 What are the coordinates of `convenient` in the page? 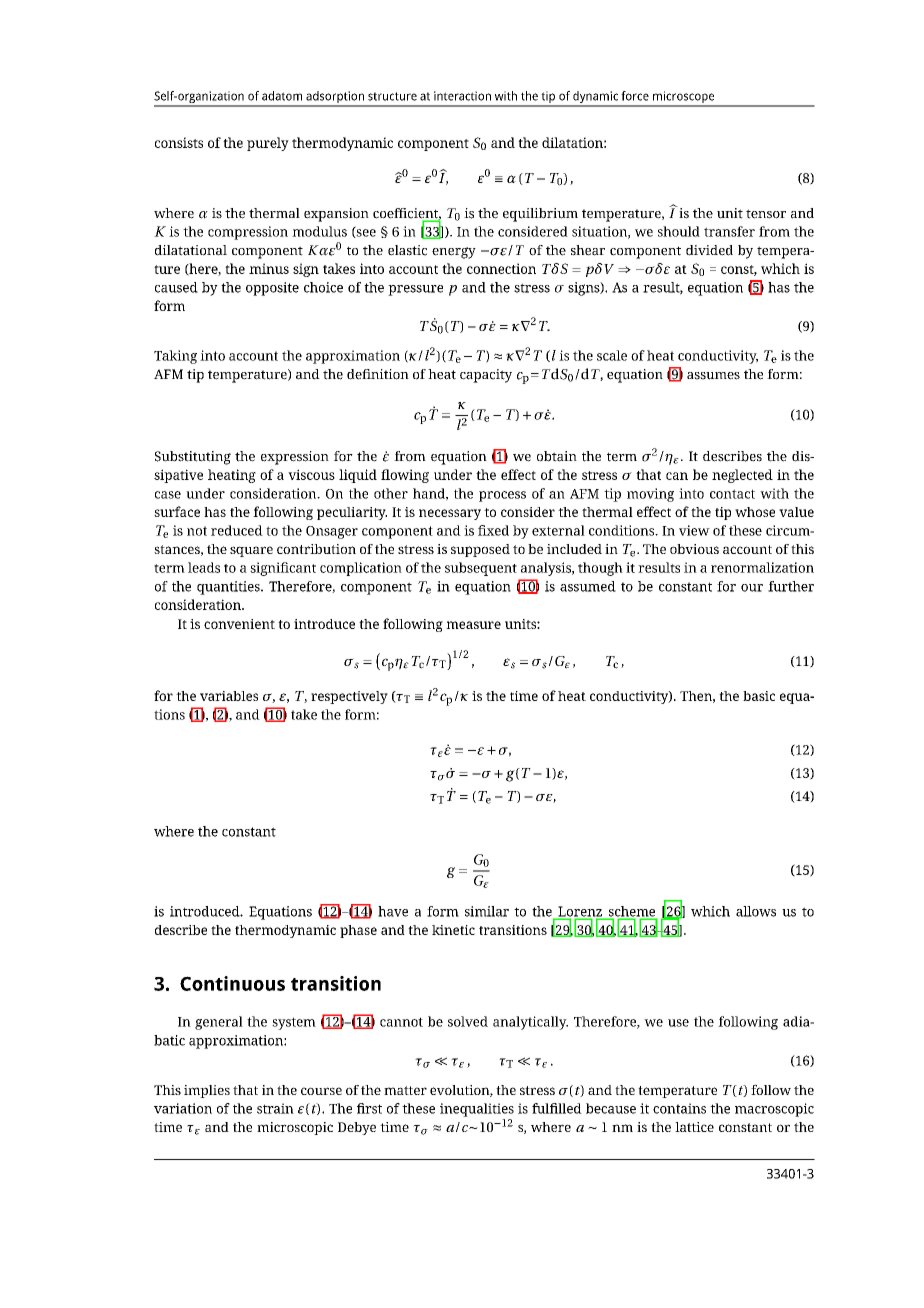 It's located at (239, 624).
